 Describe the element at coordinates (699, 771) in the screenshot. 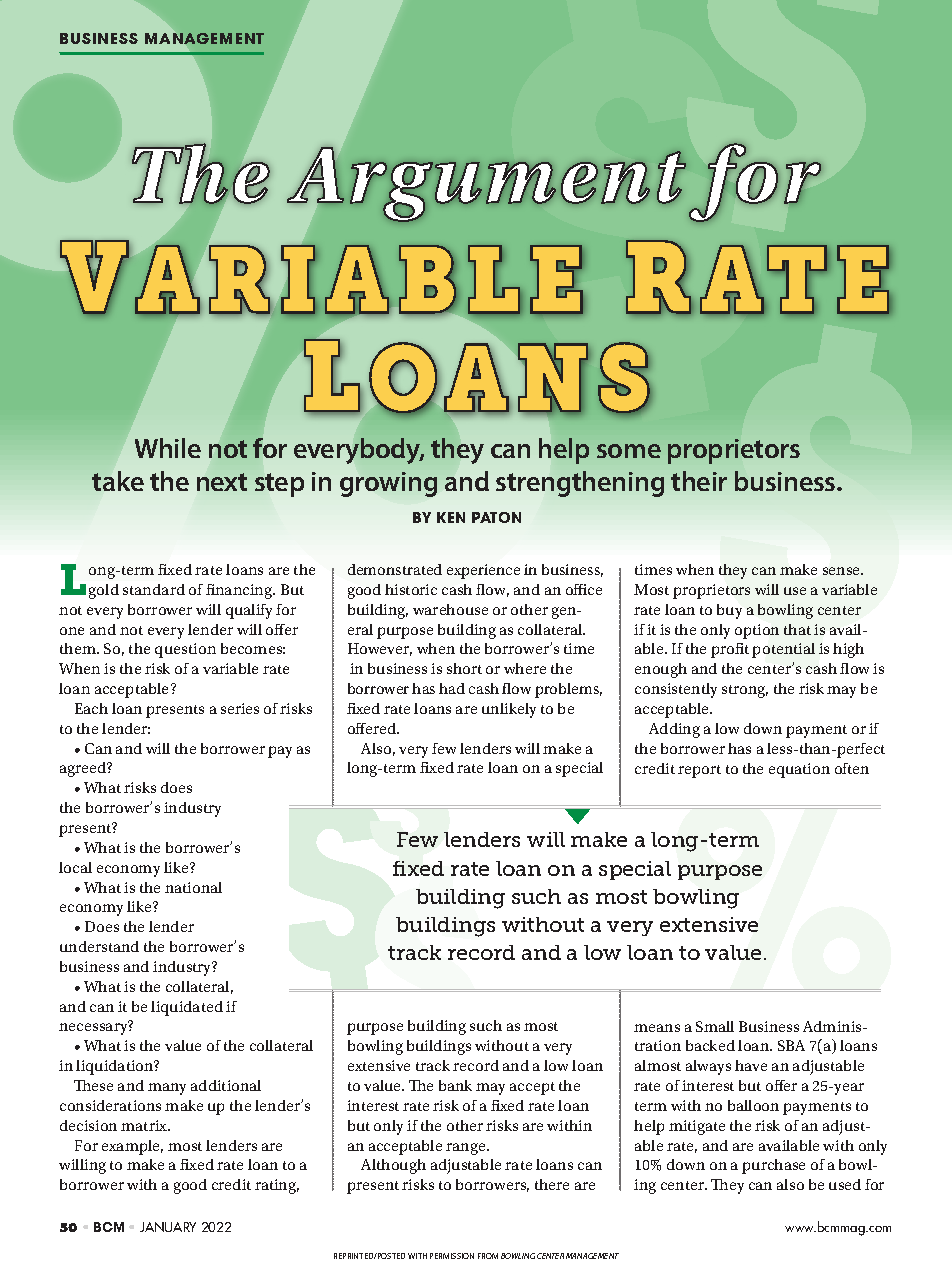

I see `report` at that location.
